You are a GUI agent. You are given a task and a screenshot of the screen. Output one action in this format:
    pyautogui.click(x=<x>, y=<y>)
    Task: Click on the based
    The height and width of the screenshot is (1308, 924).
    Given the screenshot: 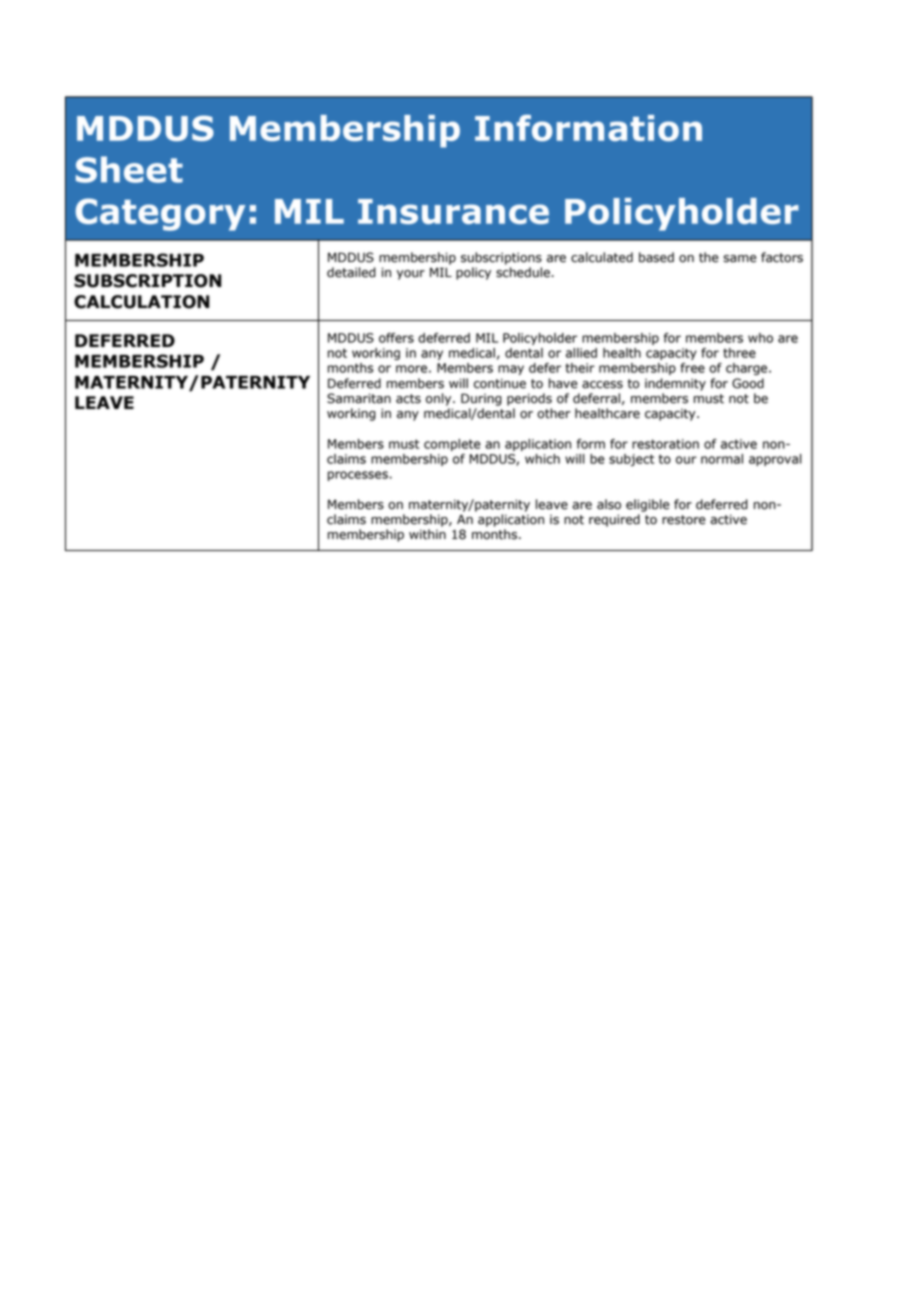 What is the action you would take?
    pyautogui.click(x=656, y=257)
